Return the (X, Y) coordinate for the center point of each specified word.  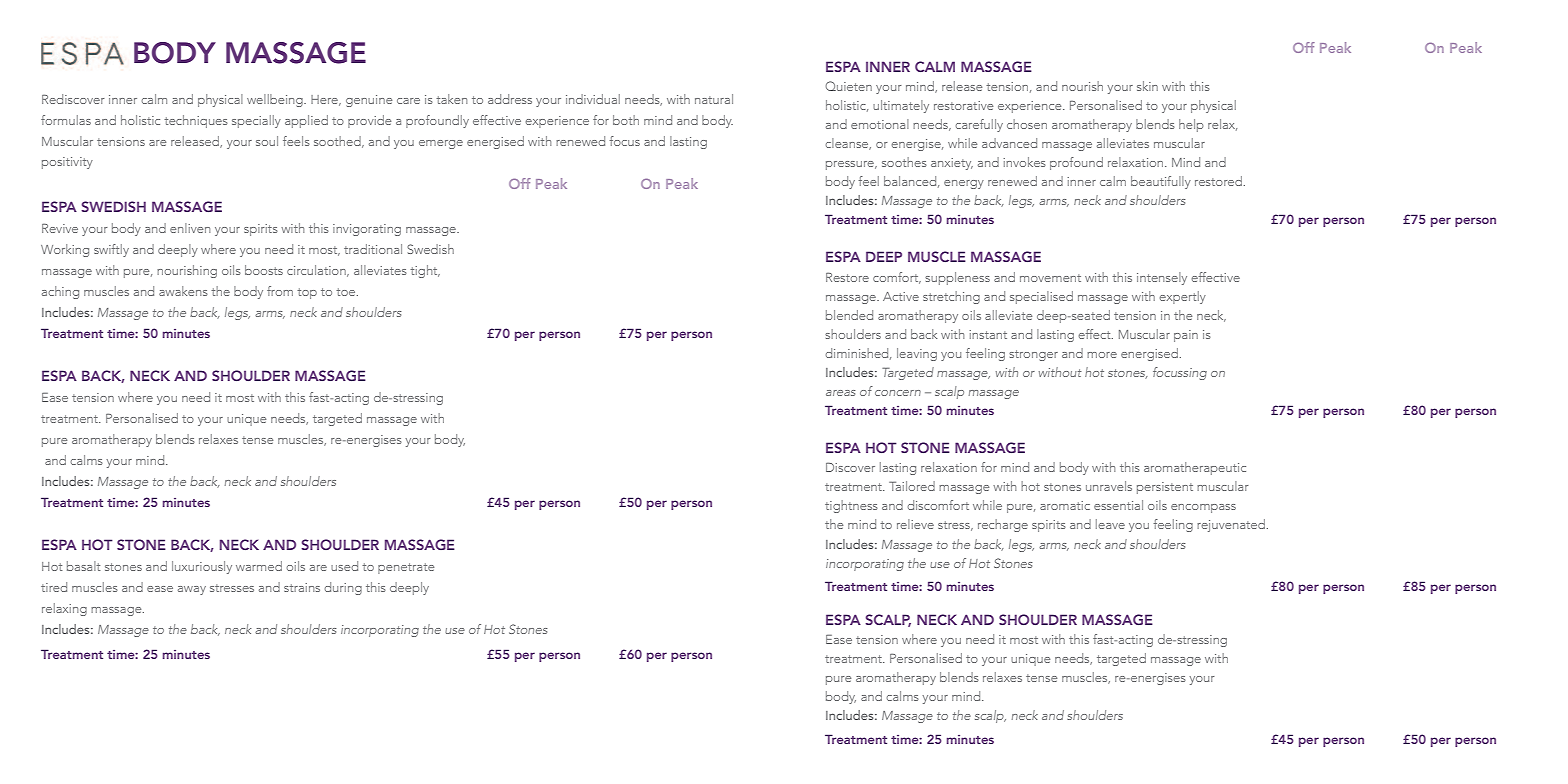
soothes (904, 162)
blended (849, 315)
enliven (190, 228)
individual (593, 99)
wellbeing (276, 100)
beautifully (1161, 182)
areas (840, 393)
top (307, 293)
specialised (1041, 297)
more (1102, 355)
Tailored (912, 486)
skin (1147, 86)
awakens (183, 291)
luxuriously (202, 567)
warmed (259, 566)
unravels (1109, 486)
